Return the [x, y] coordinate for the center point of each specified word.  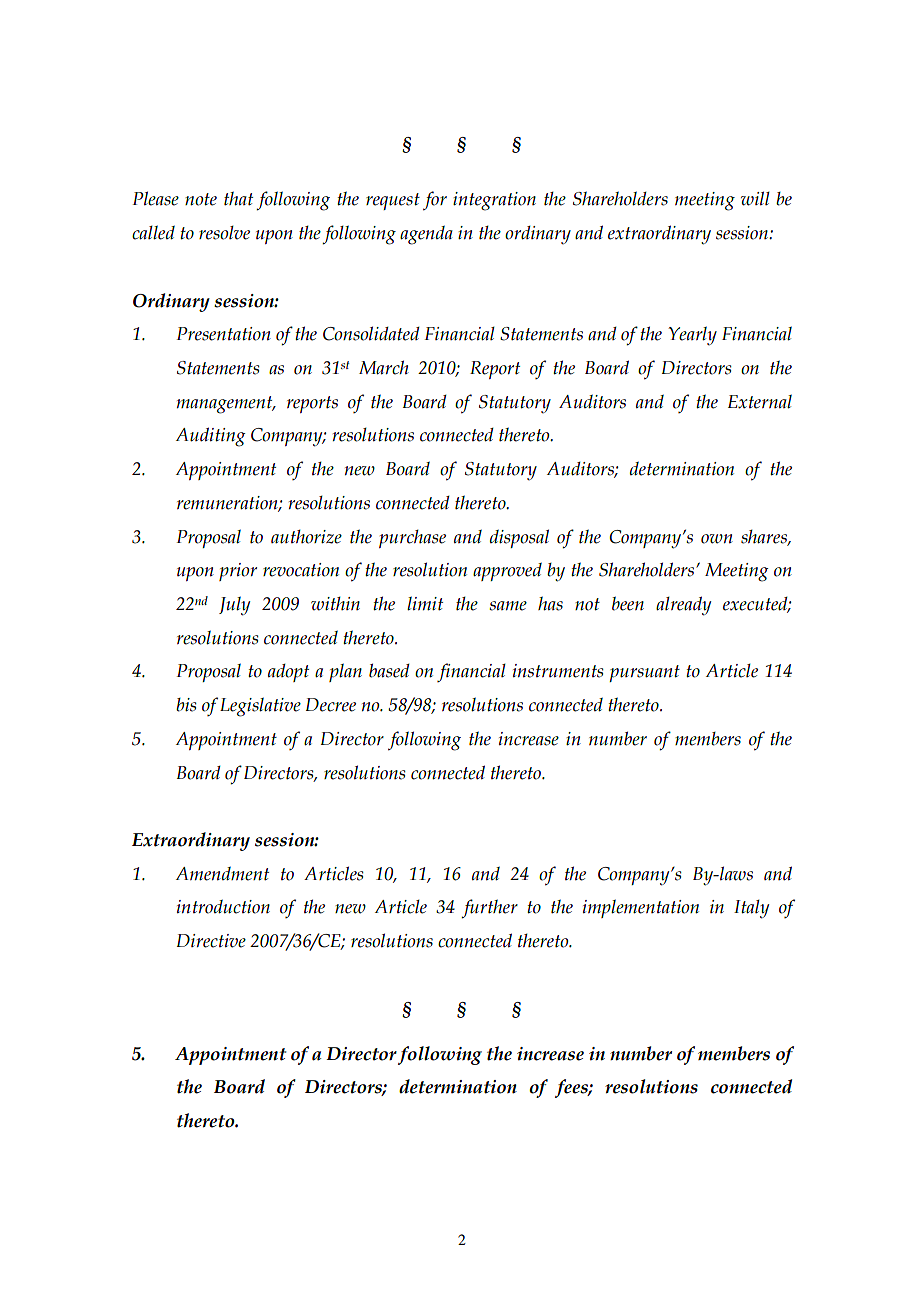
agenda [426, 235]
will [755, 198]
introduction [223, 907]
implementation [641, 908]
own [717, 539]
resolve [224, 233]
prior [238, 572]
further [489, 909]
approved [507, 572]
